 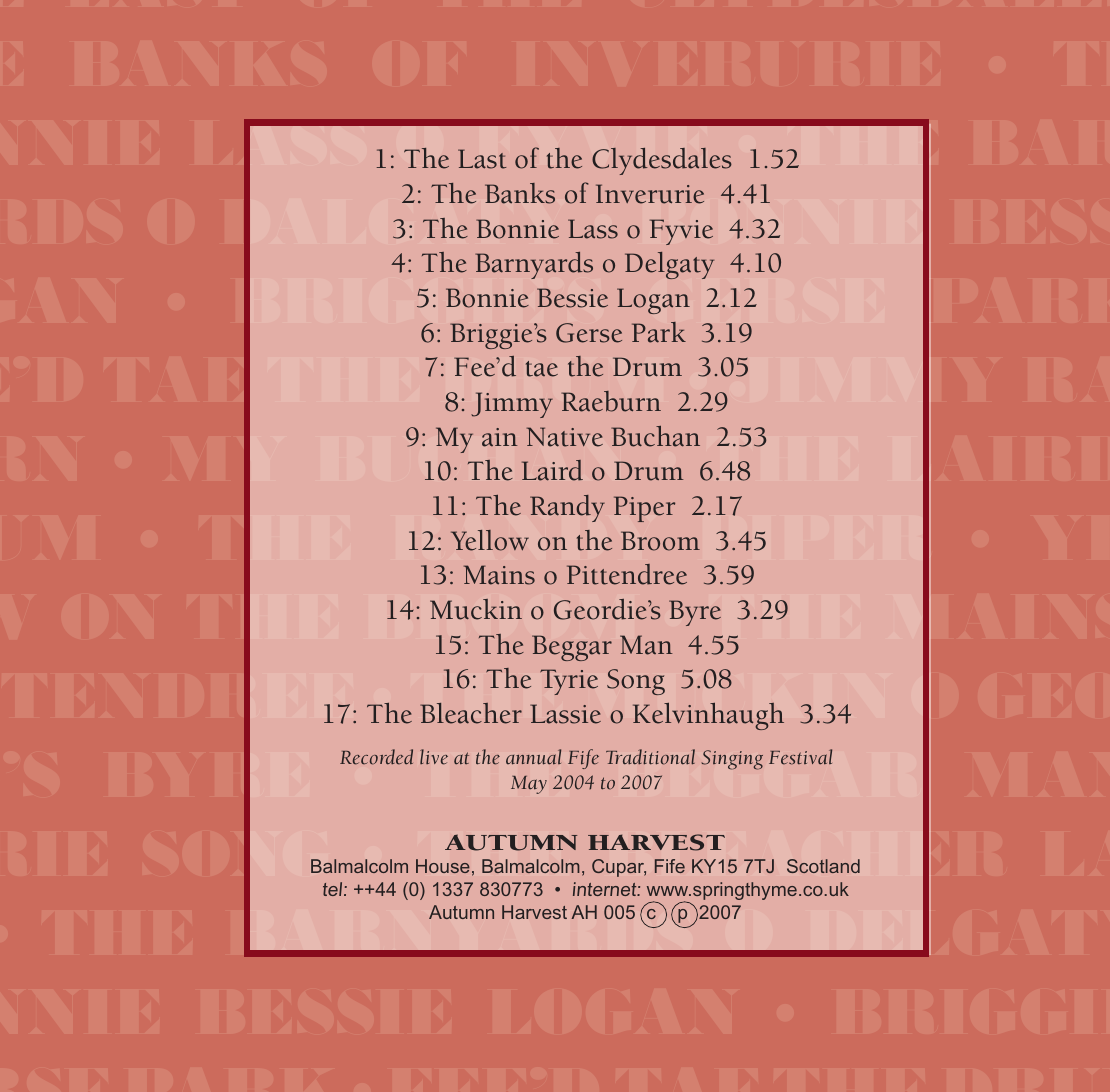 I want to click on Yellow, so click(x=490, y=540).
